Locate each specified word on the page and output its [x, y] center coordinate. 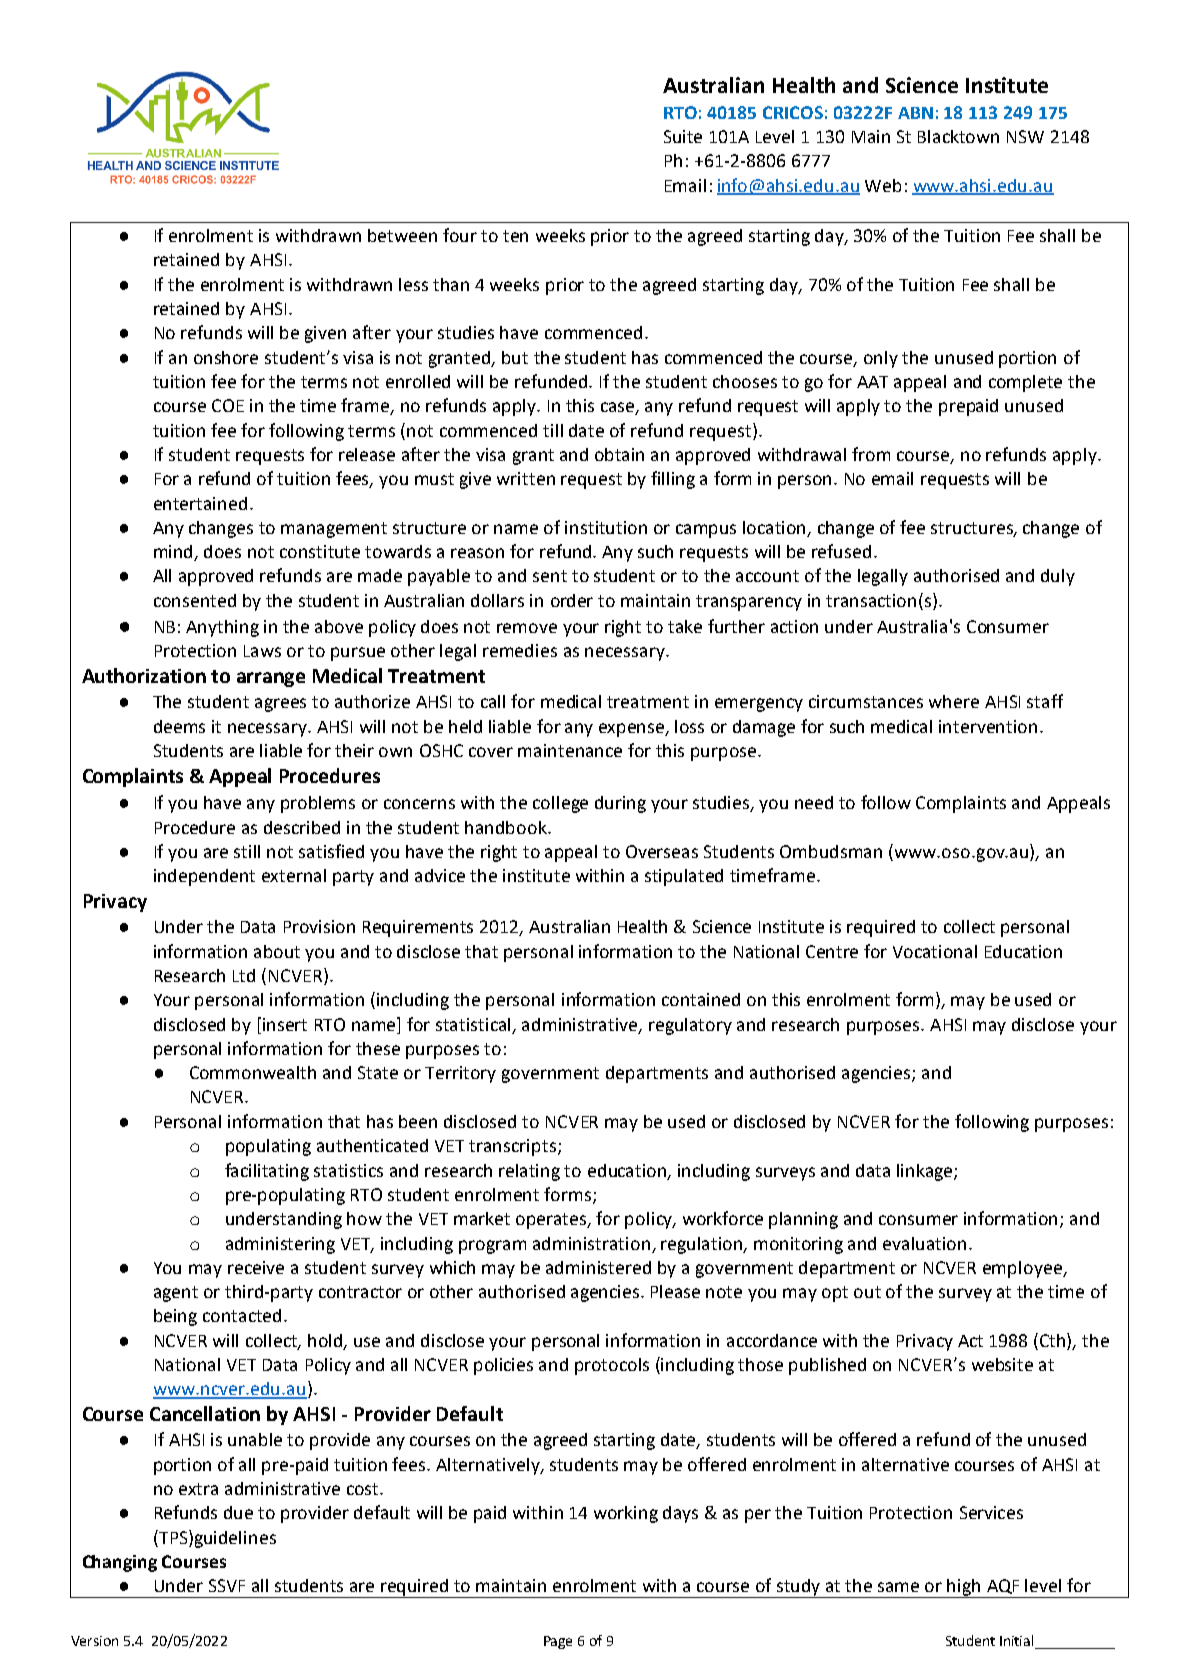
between [402, 235]
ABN [915, 113]
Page [558, 1642]
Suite [683, 136]
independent [204, 877]
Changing [120, 1563]
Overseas [662, 851]
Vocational [935, 951]
